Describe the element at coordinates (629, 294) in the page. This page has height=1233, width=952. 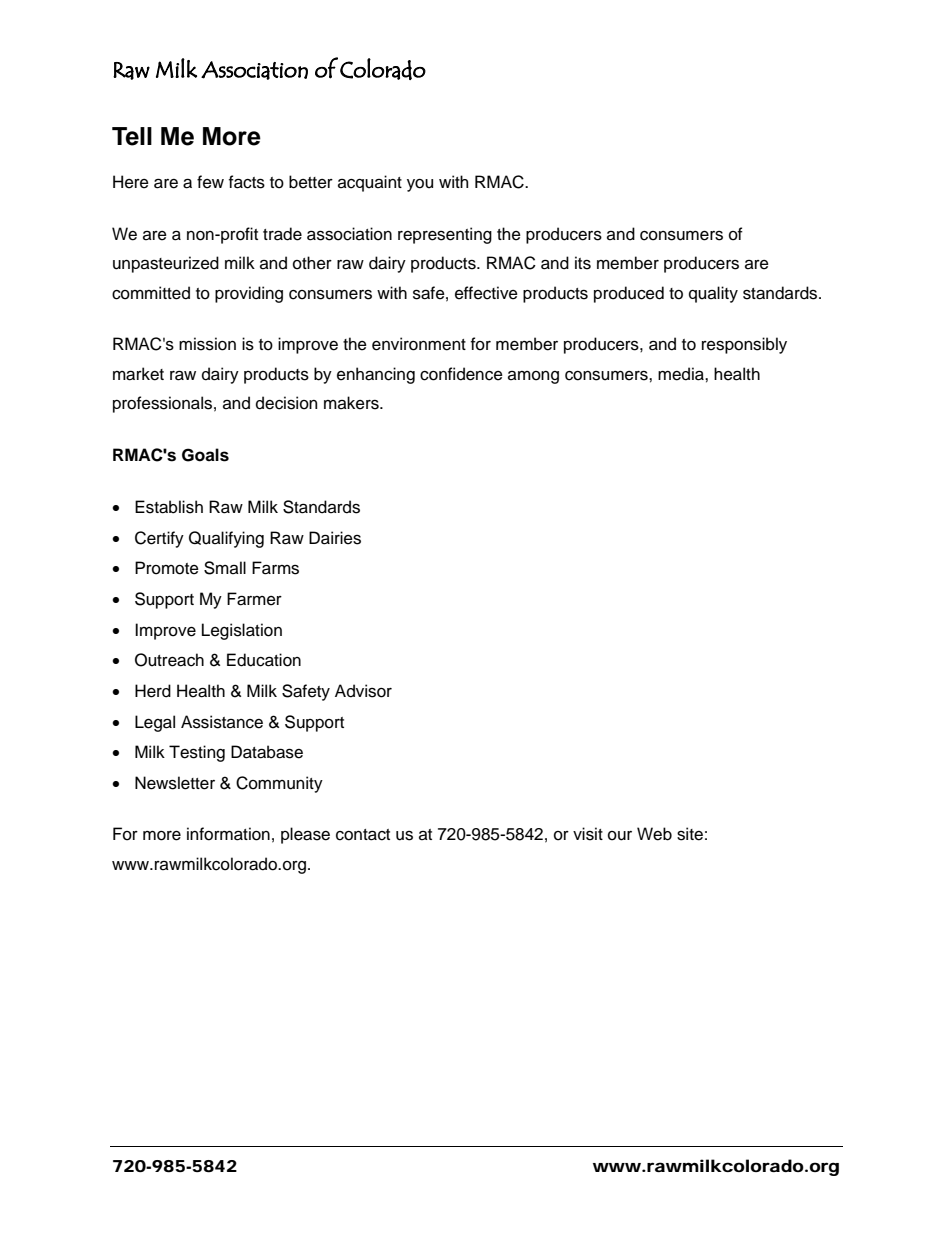
I see `produced` at that location.
